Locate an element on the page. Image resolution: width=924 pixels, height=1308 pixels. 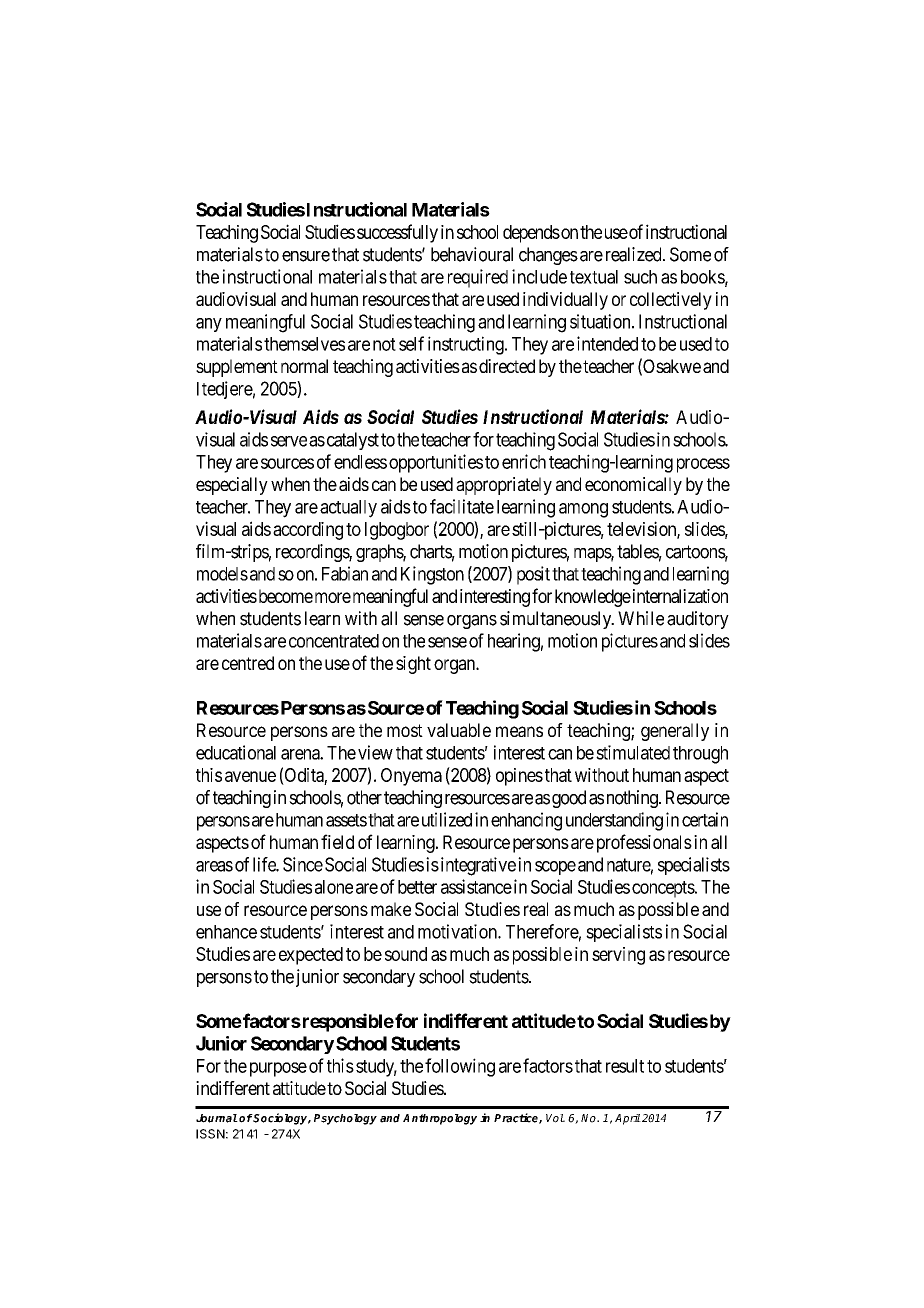
such is located at coordinates (640, 277).
